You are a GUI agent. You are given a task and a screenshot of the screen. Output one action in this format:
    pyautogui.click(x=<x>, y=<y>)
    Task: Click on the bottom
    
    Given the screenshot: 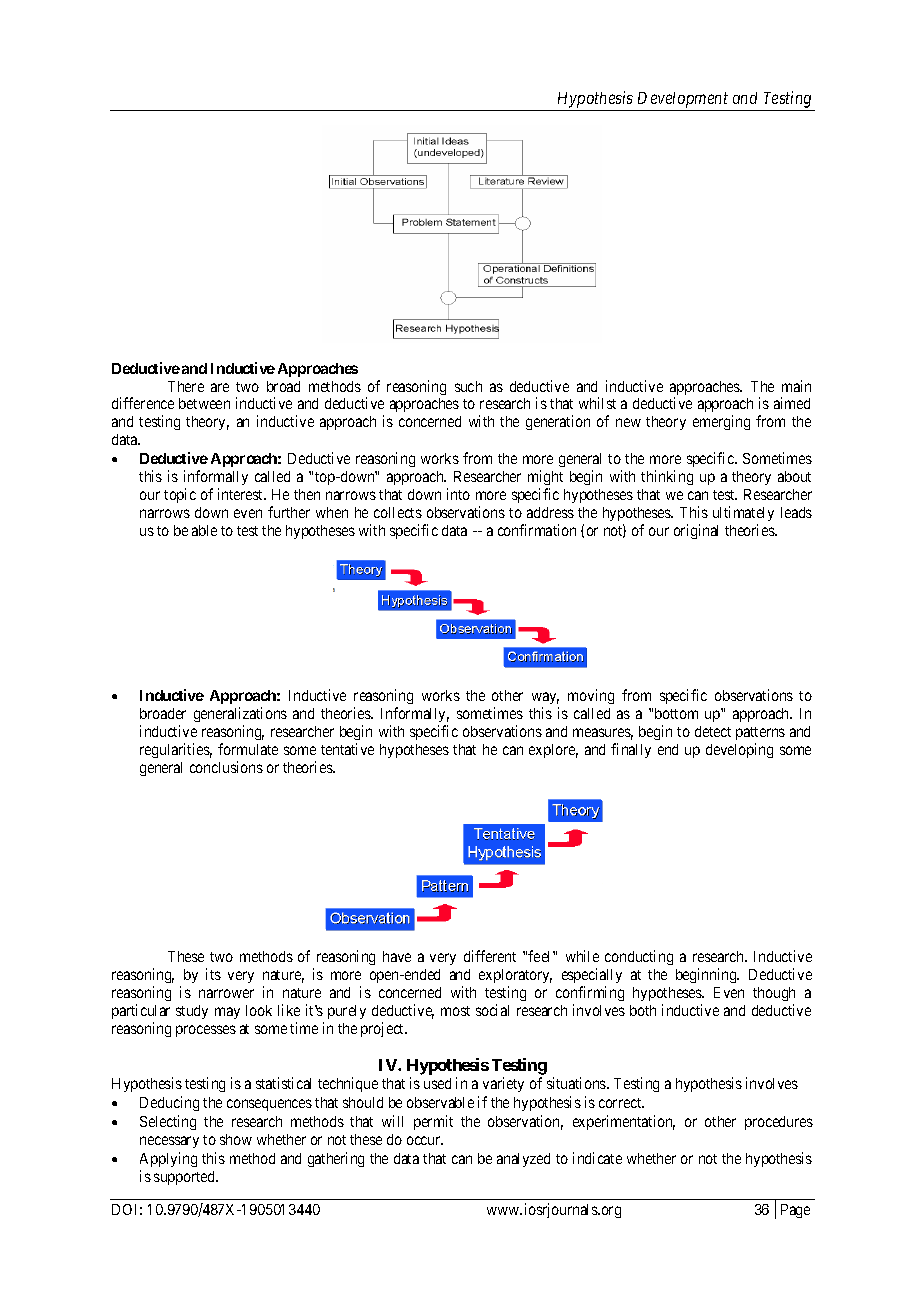 What is the action you would take?
    pyautogui.click(x=676, y=713)
